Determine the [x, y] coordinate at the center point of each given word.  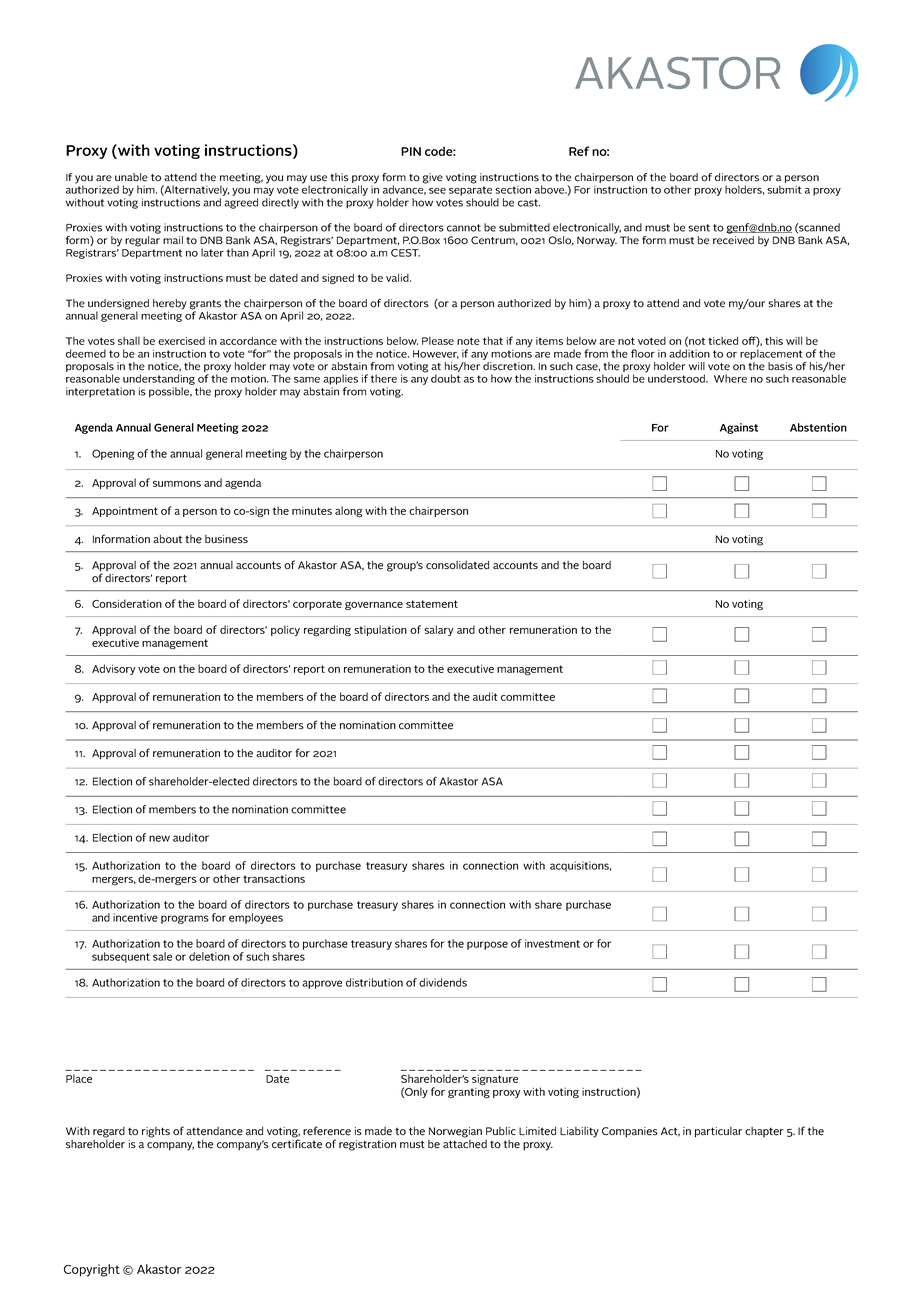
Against [739, 428]
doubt [445, 378]
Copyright [92, 1270]
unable [131, 177]
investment [552, 943]
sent [699, 228]
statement [432, 604]
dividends [443, 982]
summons [177, 484]
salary [438, 630]
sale [162, 956]
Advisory [113, 669]
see [437, 191]
